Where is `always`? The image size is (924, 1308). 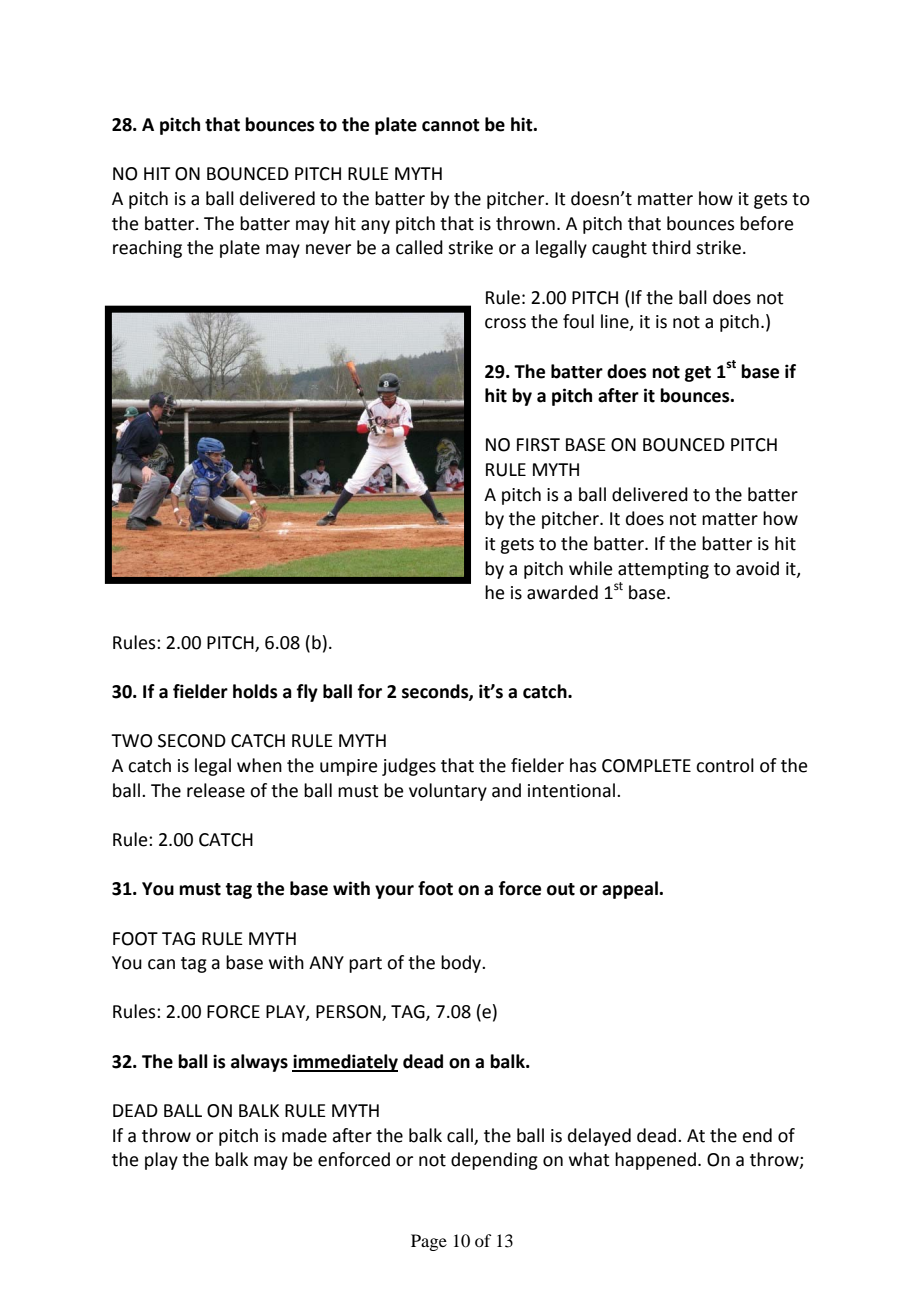
always is located at coordinates (259, 1063).
